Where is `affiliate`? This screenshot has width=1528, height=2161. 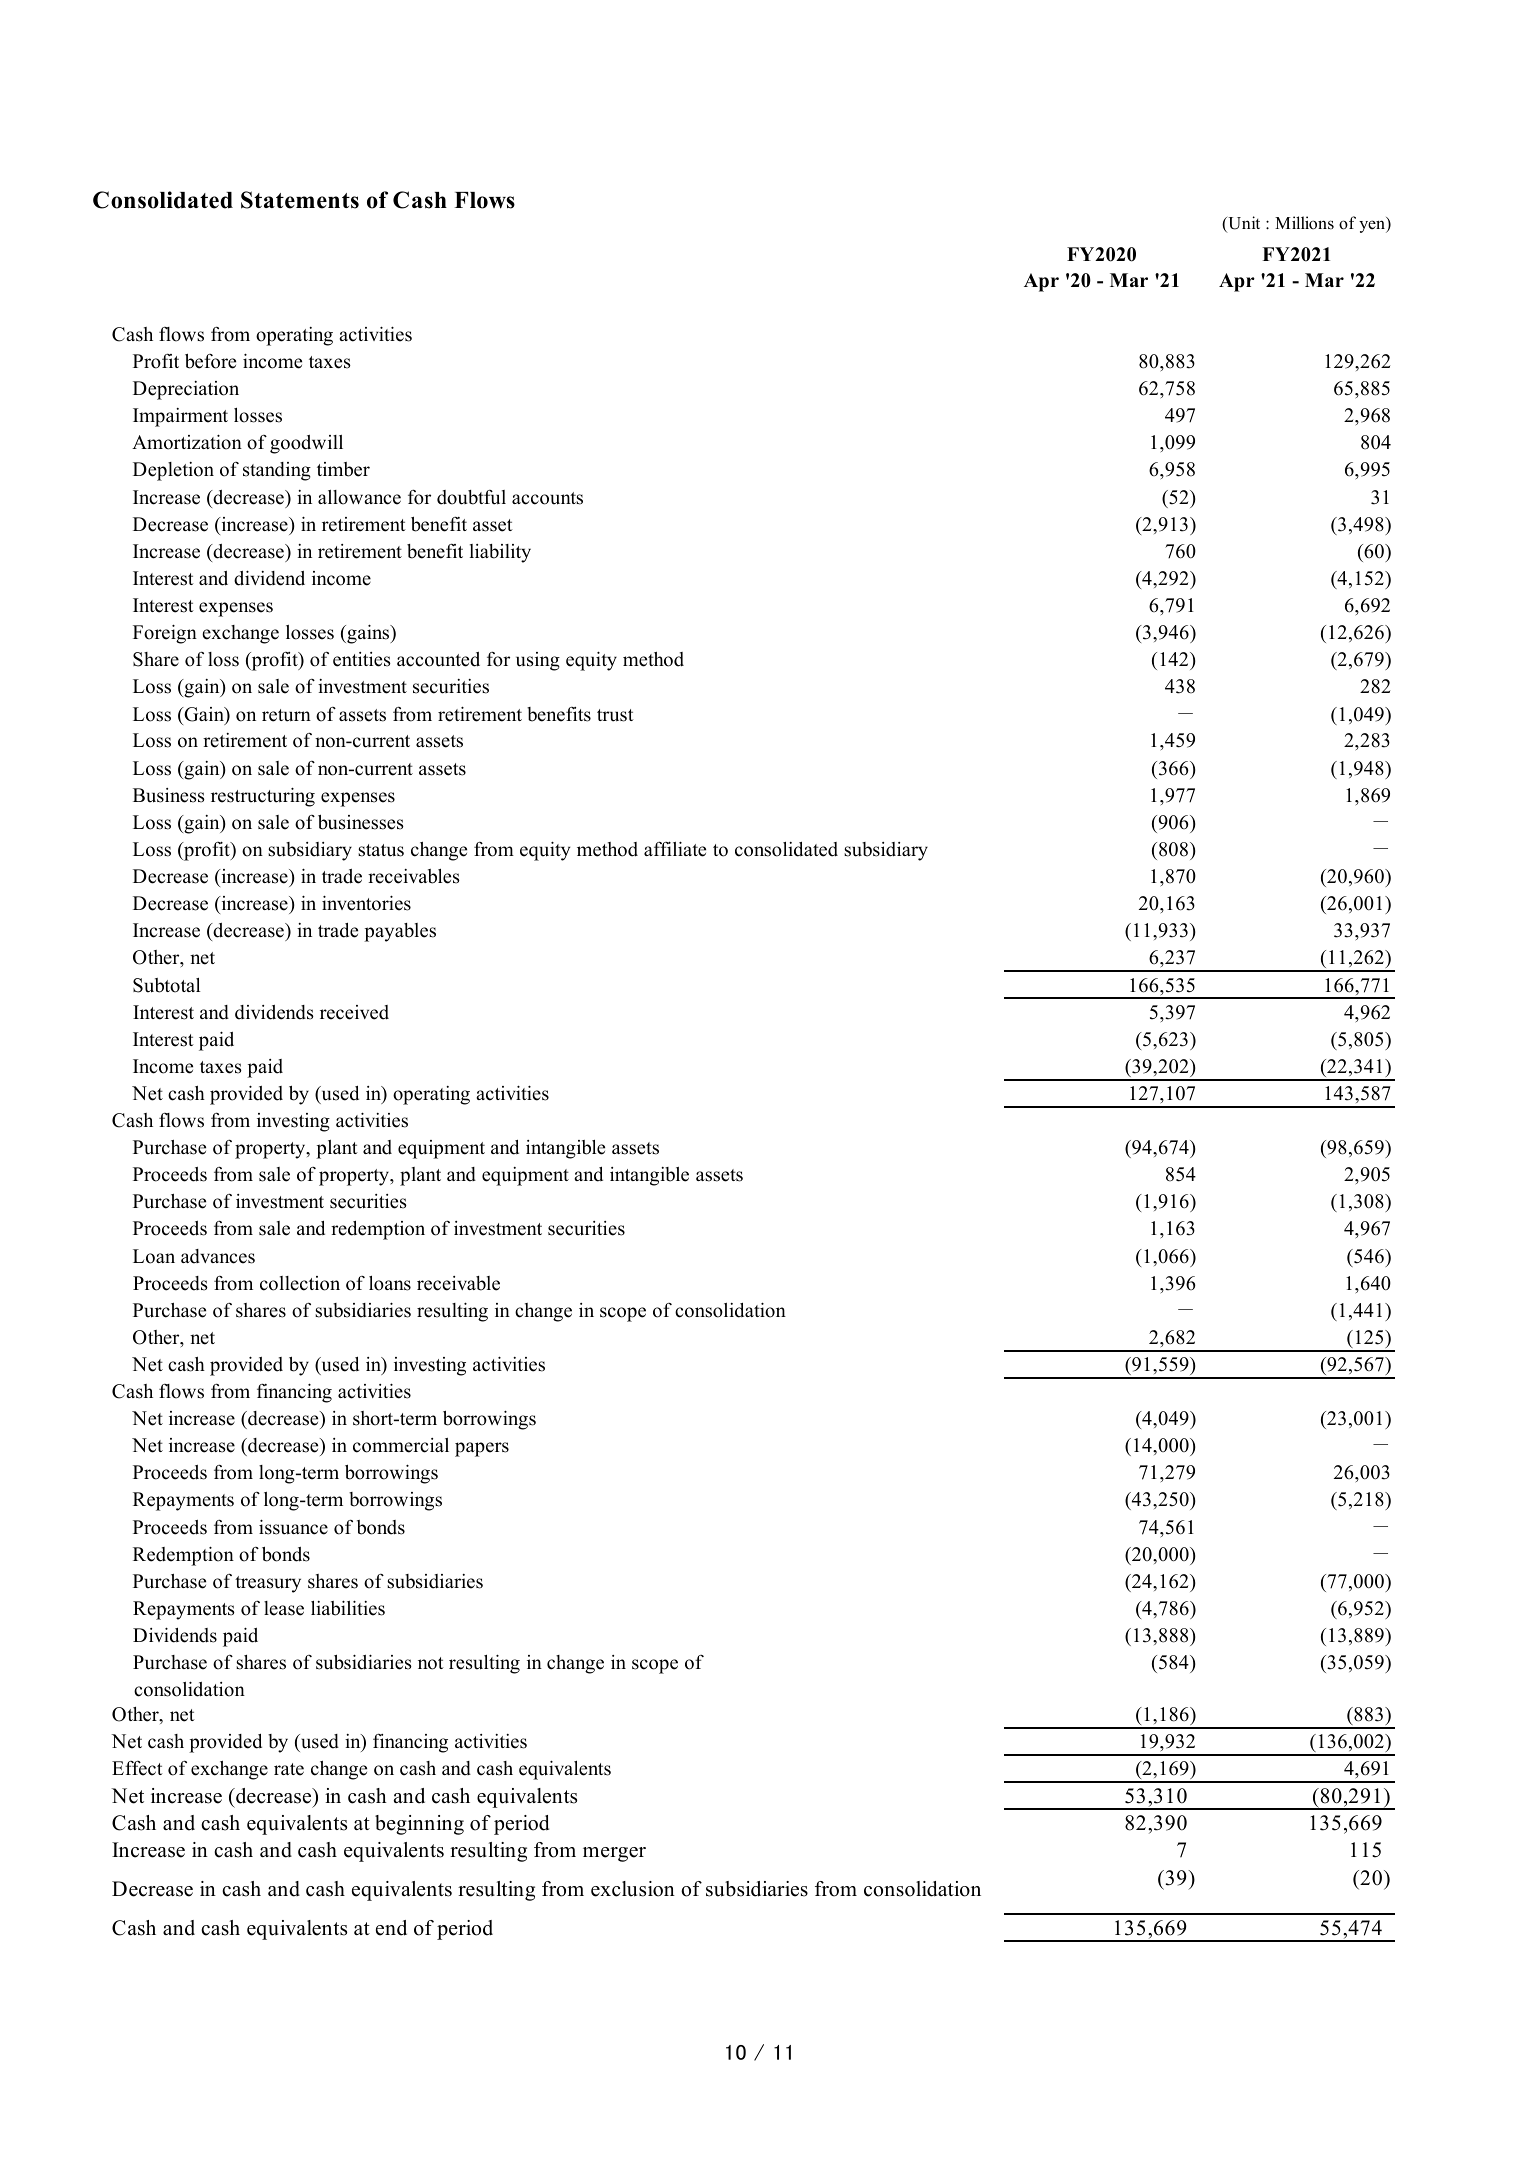 affiliate is located at coordinates (675, 849).
